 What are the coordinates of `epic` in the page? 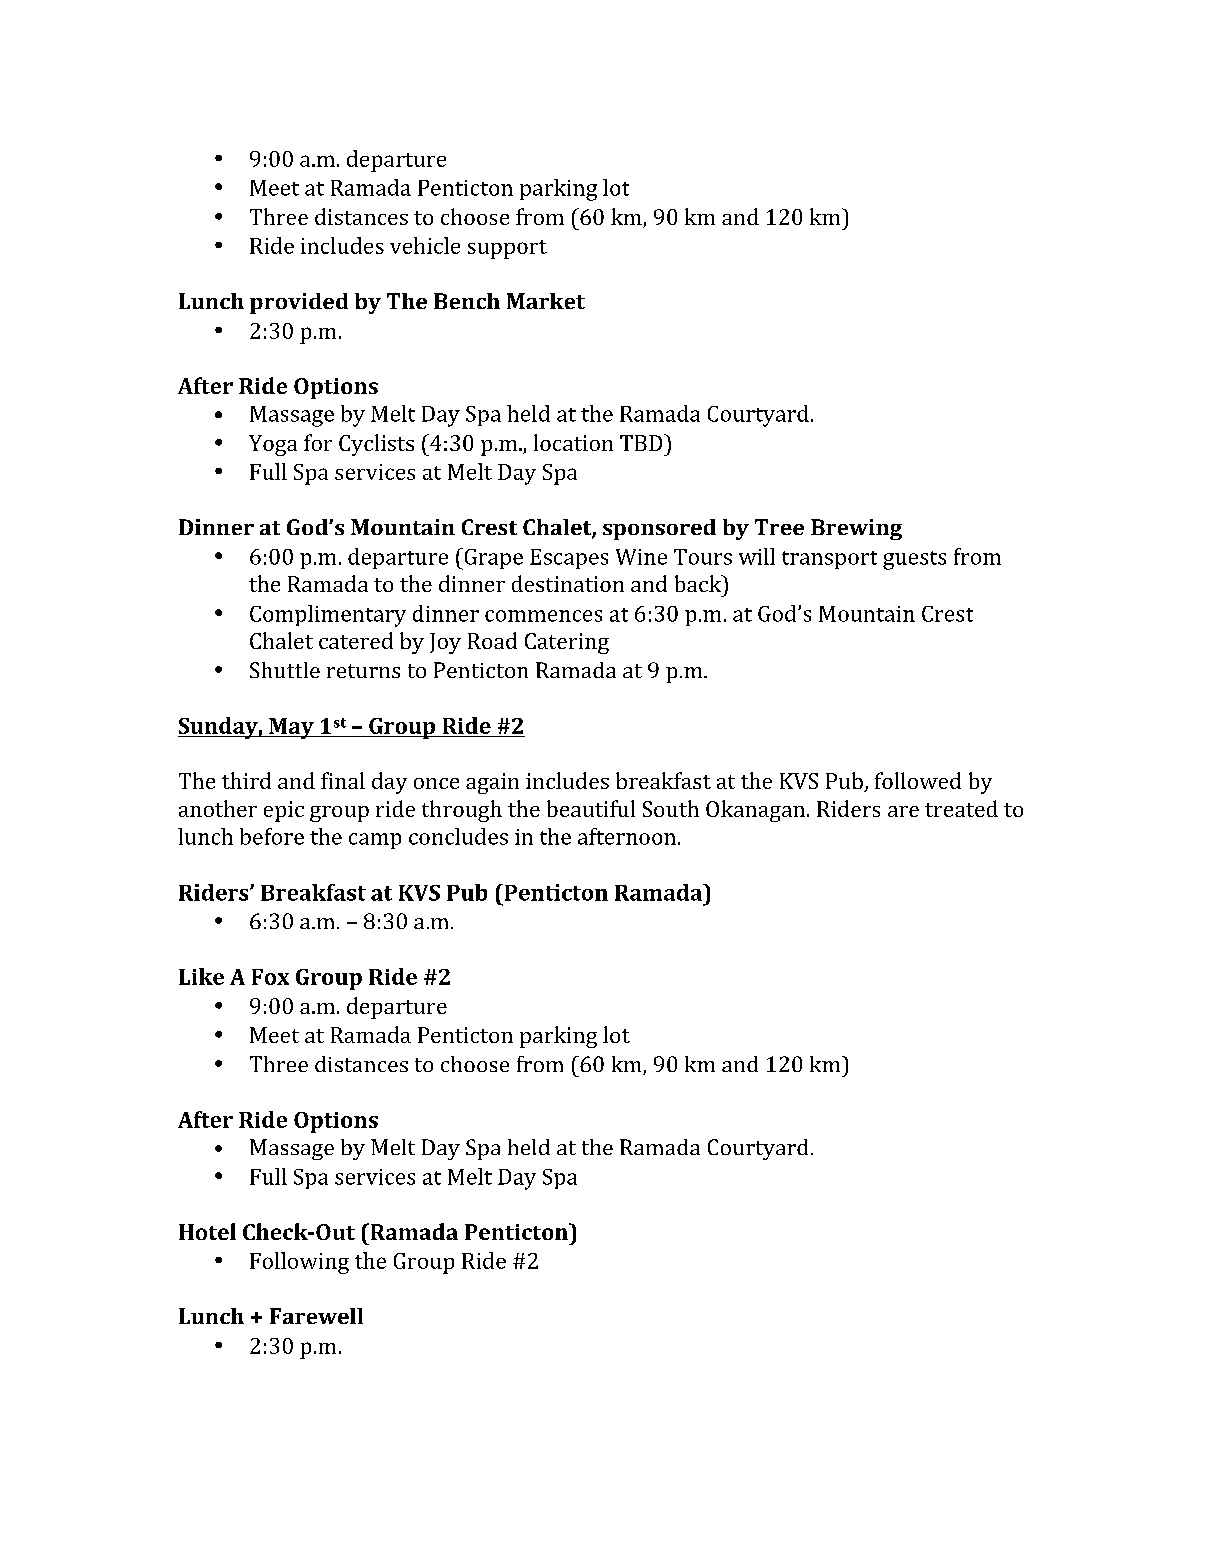 It's located at (284, 811).
